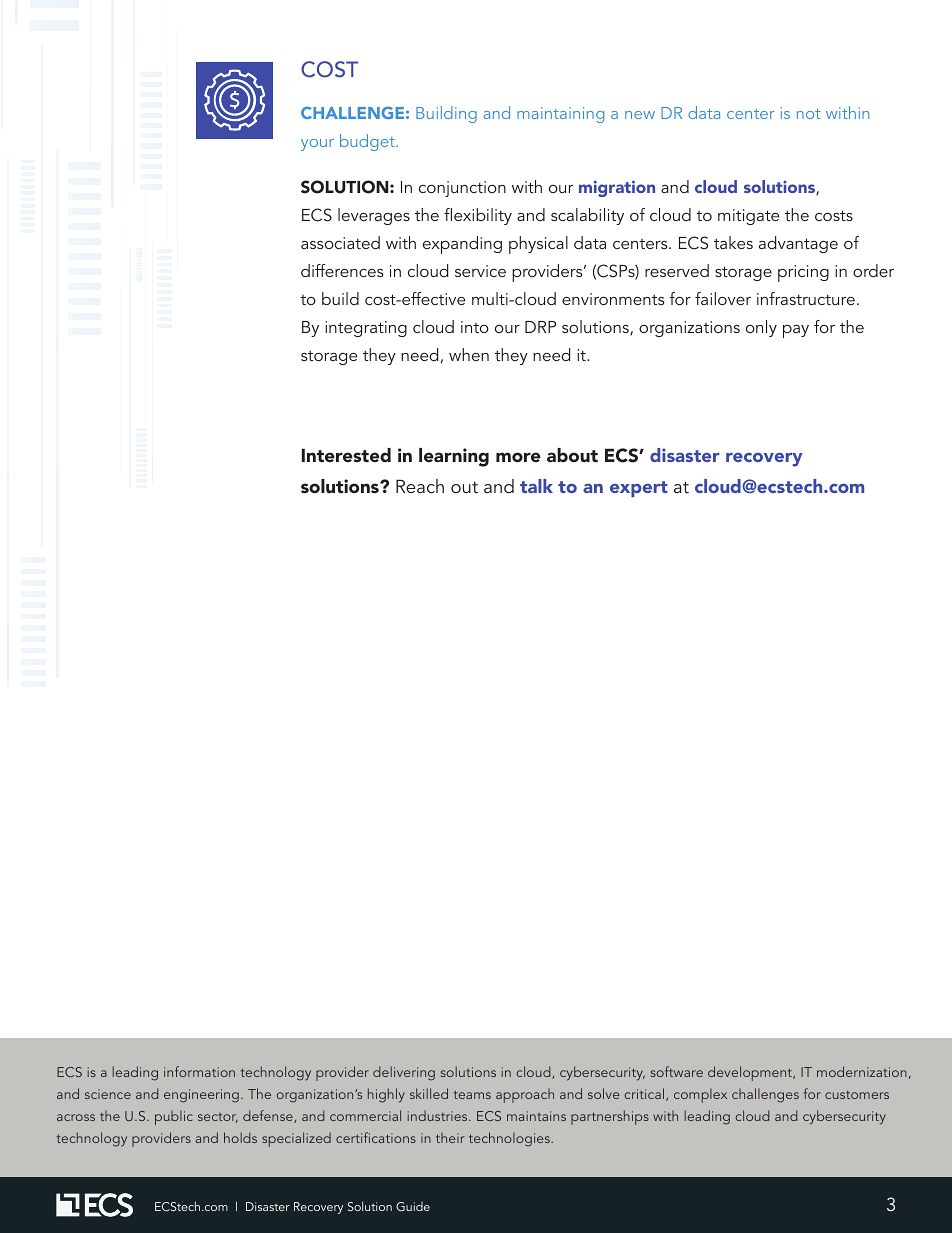 This image has height=1233, width=952. Describe the element at coordinates (317, 145) in the image. I see `your` at that location.
